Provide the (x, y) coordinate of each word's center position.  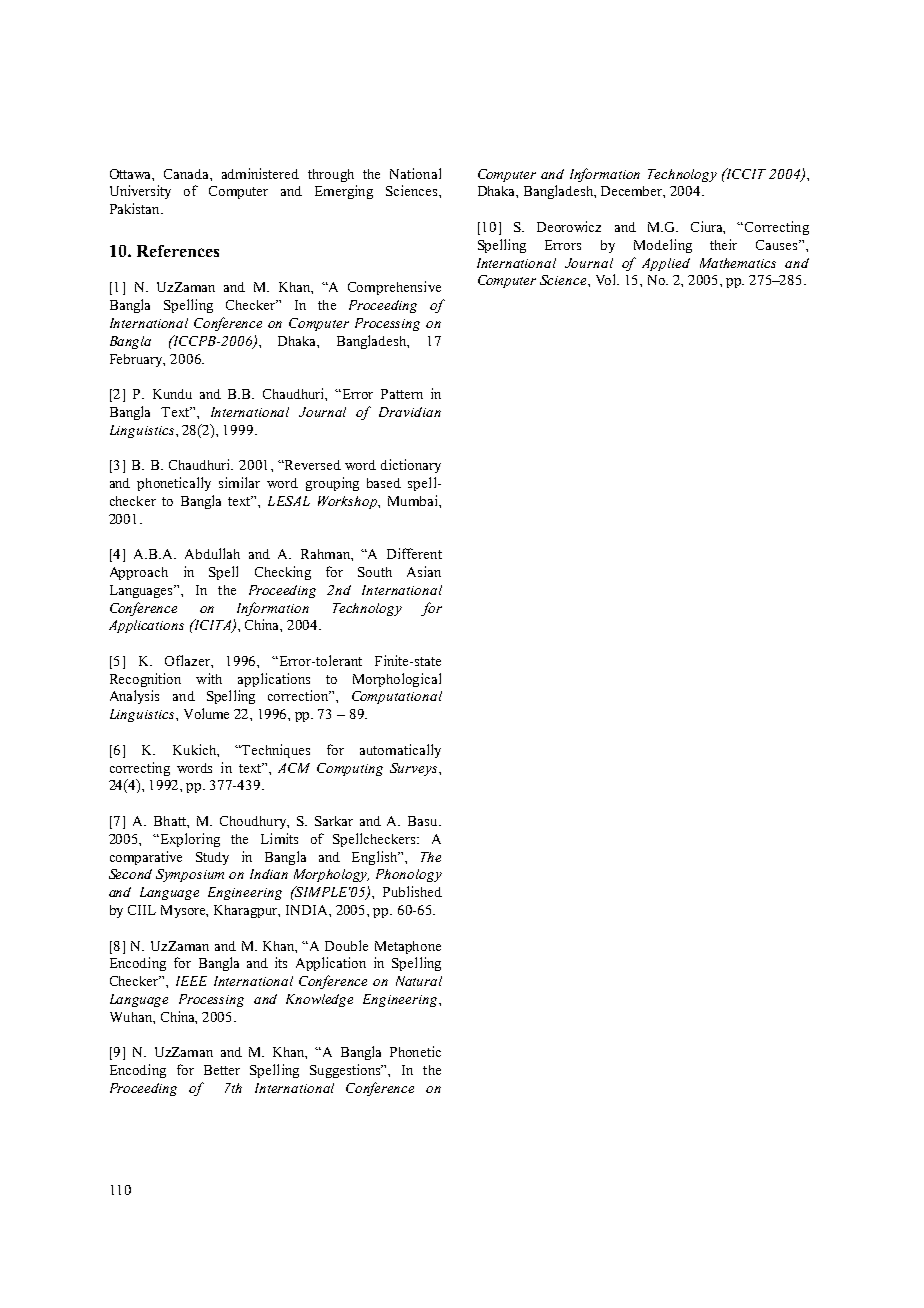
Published (412, 891)
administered (260, 173)
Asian (424, 571)
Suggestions (346, 1071)
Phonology (409, 875)
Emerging (344, 192)
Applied (666, 264)
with (209, 678)
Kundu (172, 394)
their (723, 244)
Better (222, 1070)
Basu (424, 821)
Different (414, 553)
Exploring (189, 840)
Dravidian (410, 412)
